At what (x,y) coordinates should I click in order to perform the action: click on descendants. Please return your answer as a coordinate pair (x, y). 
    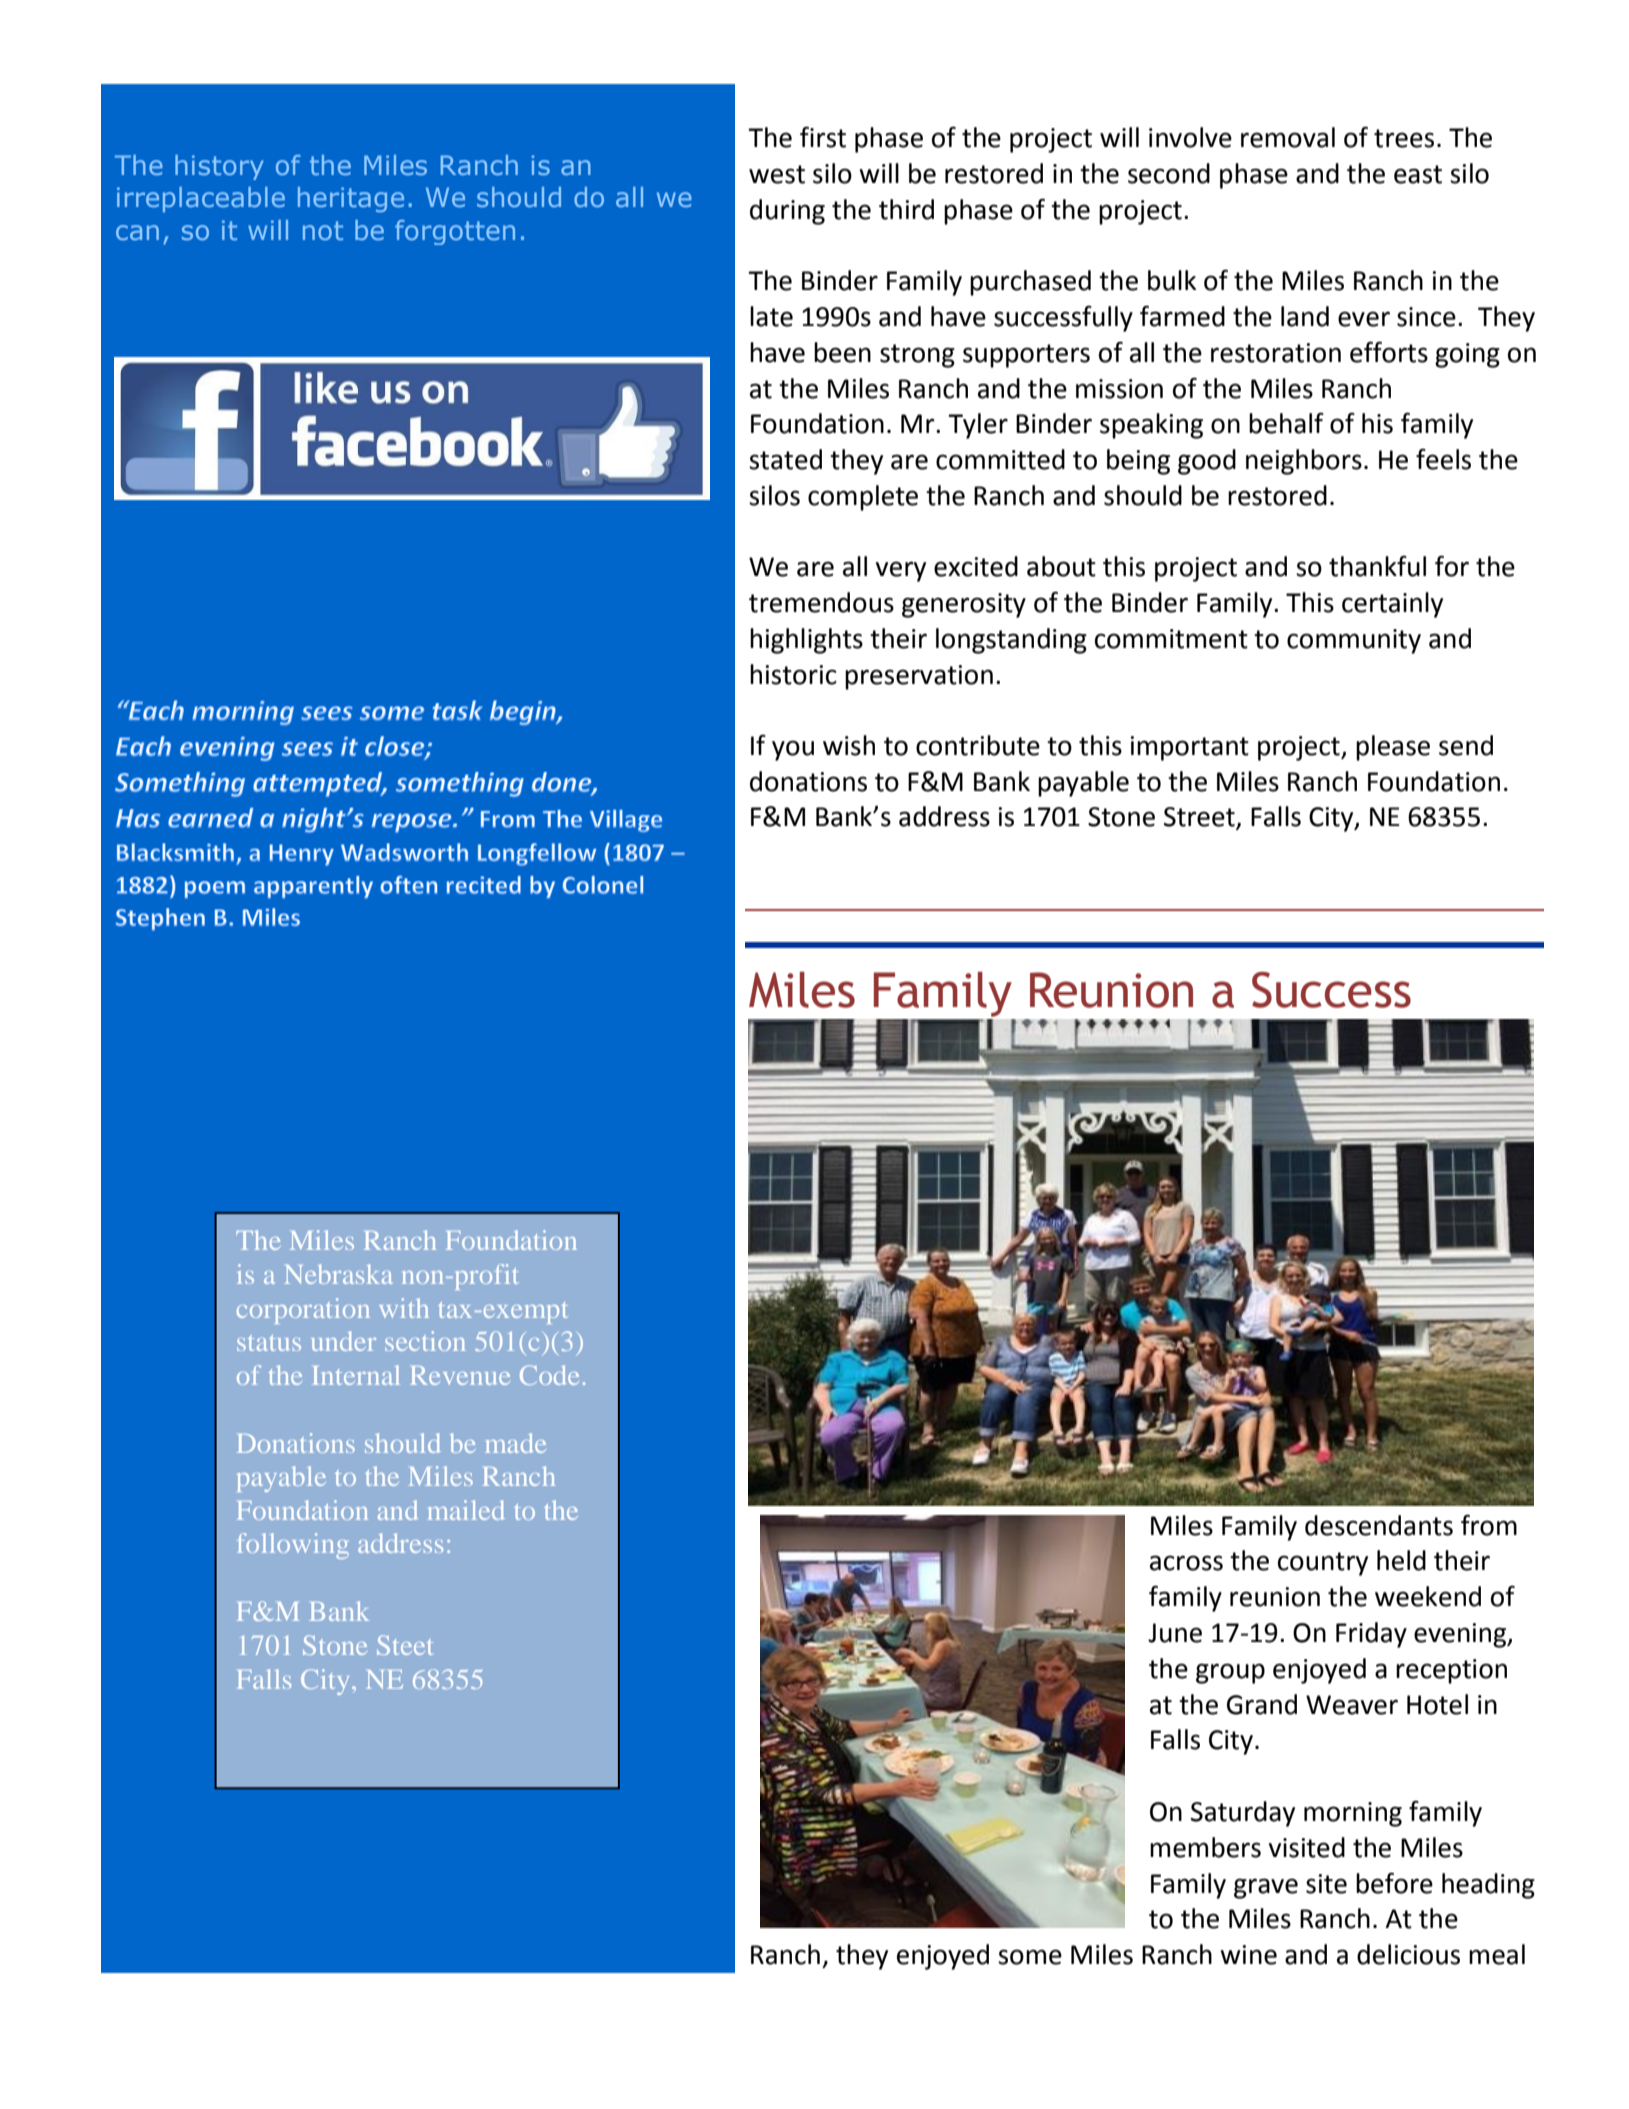
    Looking at the image, I should click on (1379, 1525).
